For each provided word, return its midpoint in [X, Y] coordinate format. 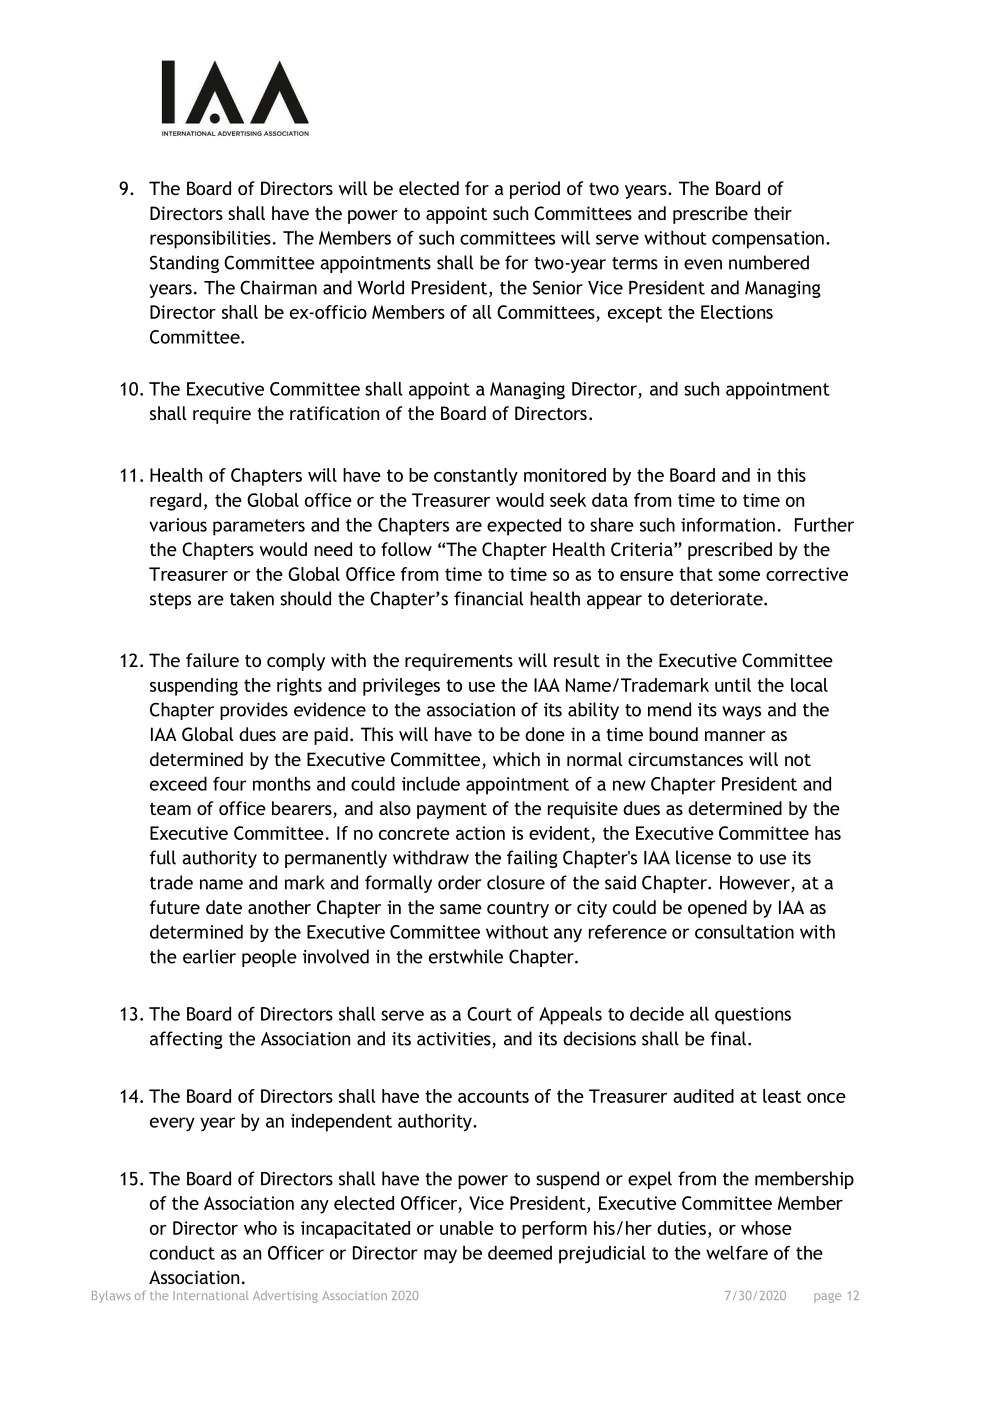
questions [753, 1016]
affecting [186, 1040]
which [516, 759]
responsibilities [210, 240]
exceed [178, 784]
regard [175, 502]
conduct [182, 1253]
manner [735, 736]
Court [489, 1014]
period [535, 190]
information [728, 525]
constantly [476, 477]
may [440, 1256]
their [773, 213]
